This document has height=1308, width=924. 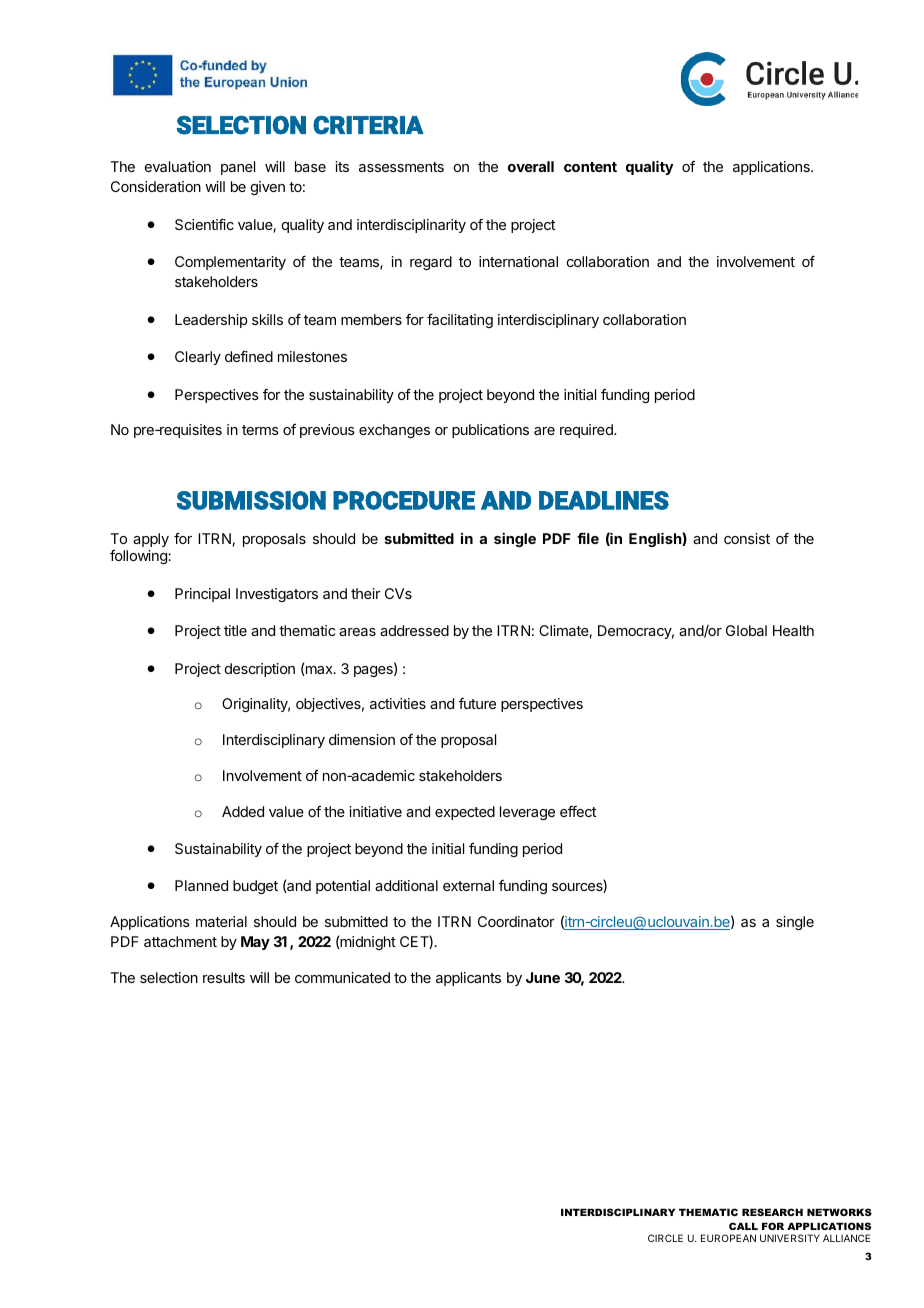 What do you see at coordinates (224, 977) in the document?
I see `results` at bounding box center [224, 977].
